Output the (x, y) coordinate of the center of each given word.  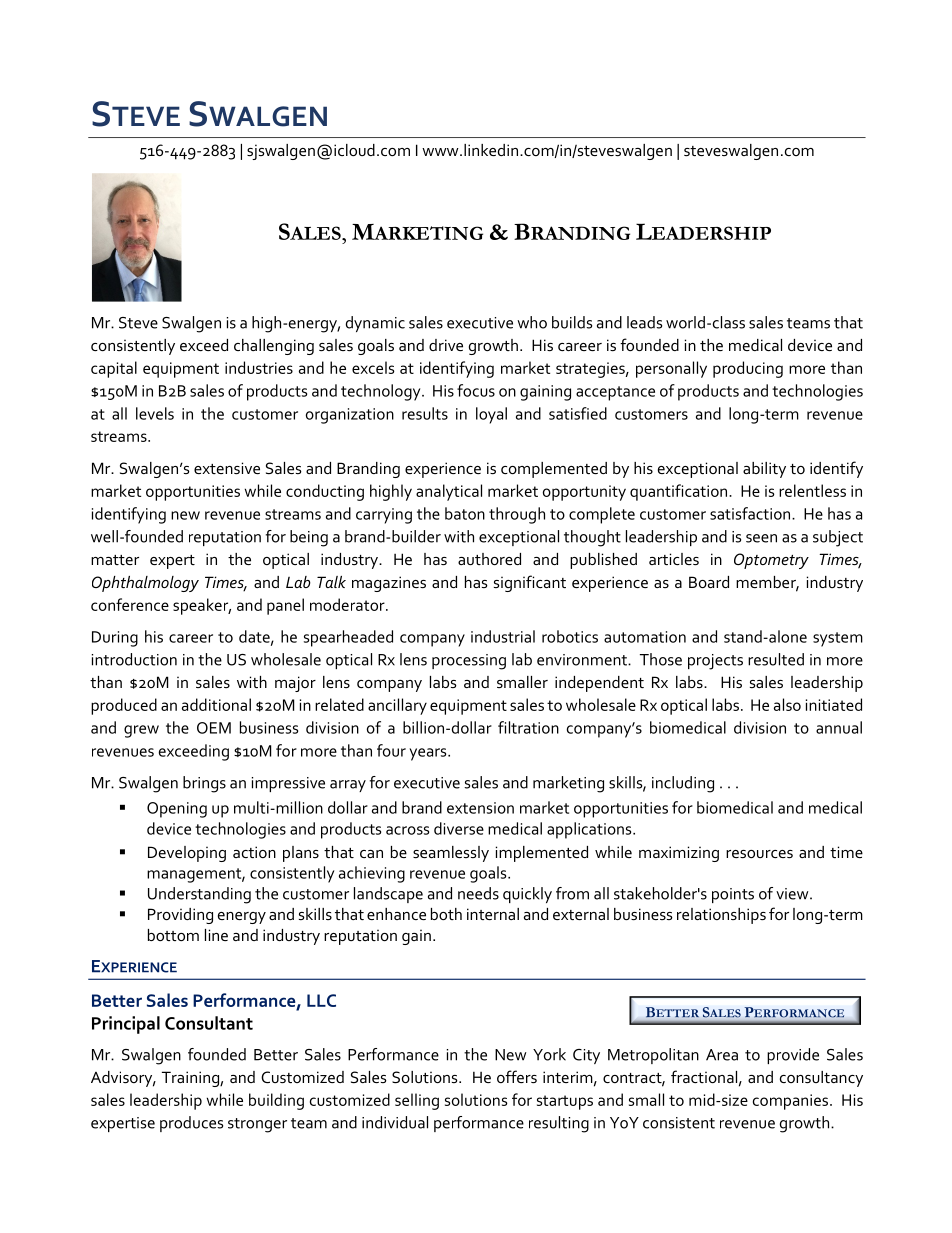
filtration (528, 727)
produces (191, 1124)
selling (417, 1101)
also (787, 704)
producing (748, 369)
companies (792, 1102)
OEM (214, 728)
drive (446, 345)
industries (259, 367)
